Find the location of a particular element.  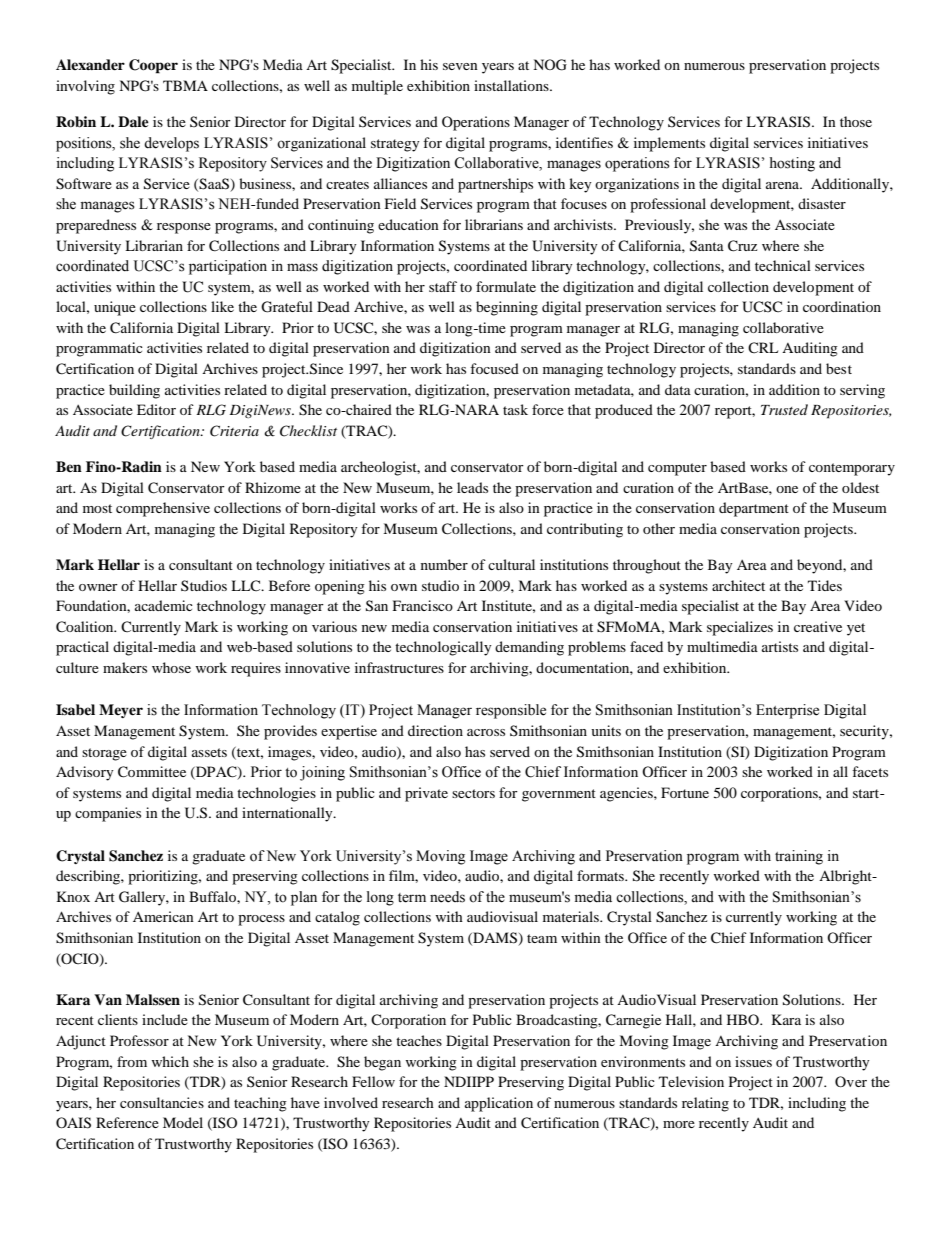

sectors is located at coordinates (473, 793).
